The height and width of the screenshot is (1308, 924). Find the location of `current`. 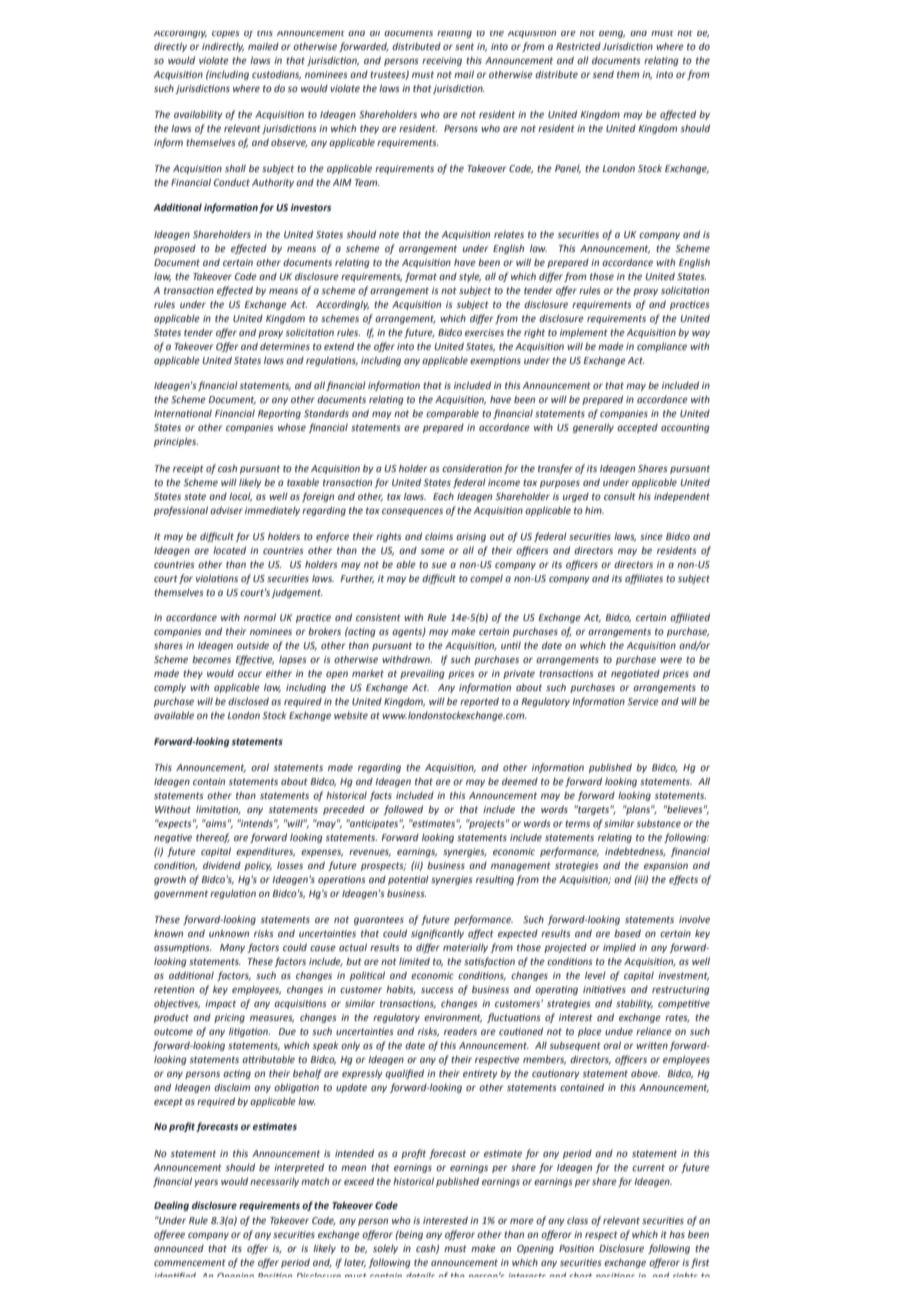

current is located at coordinates (648, 1167).
